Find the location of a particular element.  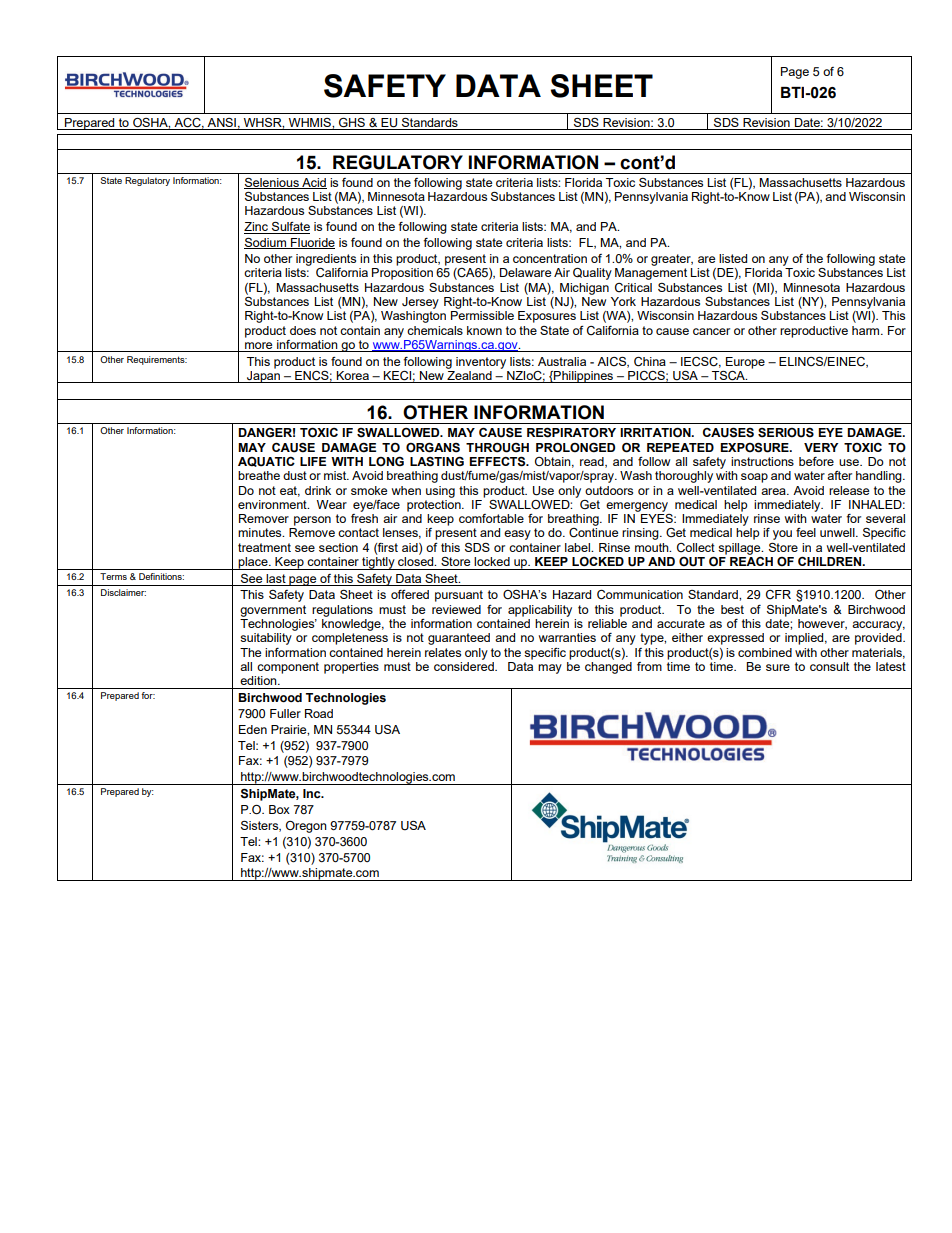

THROUGH is located at coordinates (497, 448).
